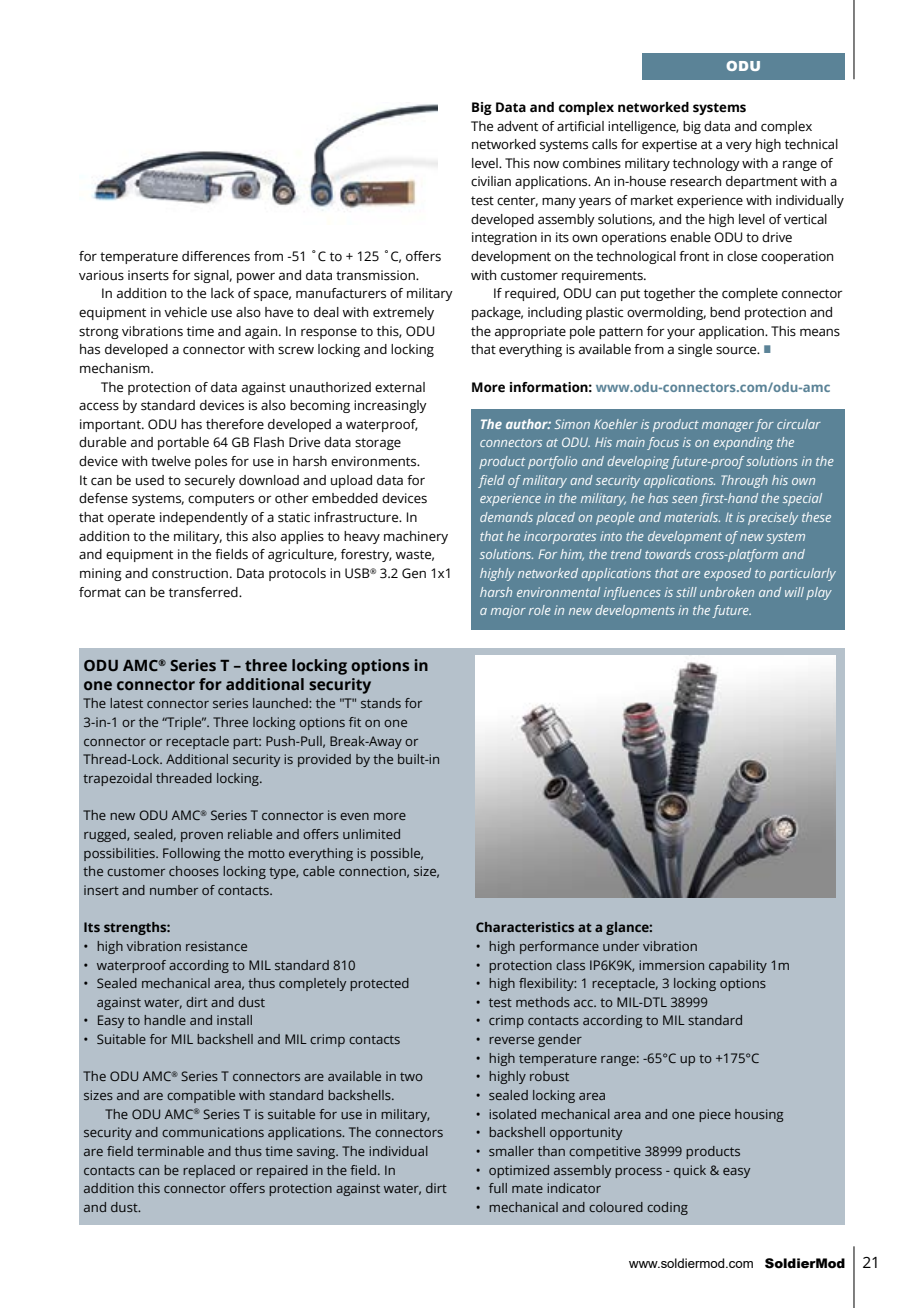  Describe the element at coordinates (498, 1188) in the document. I see `full` at that location.
